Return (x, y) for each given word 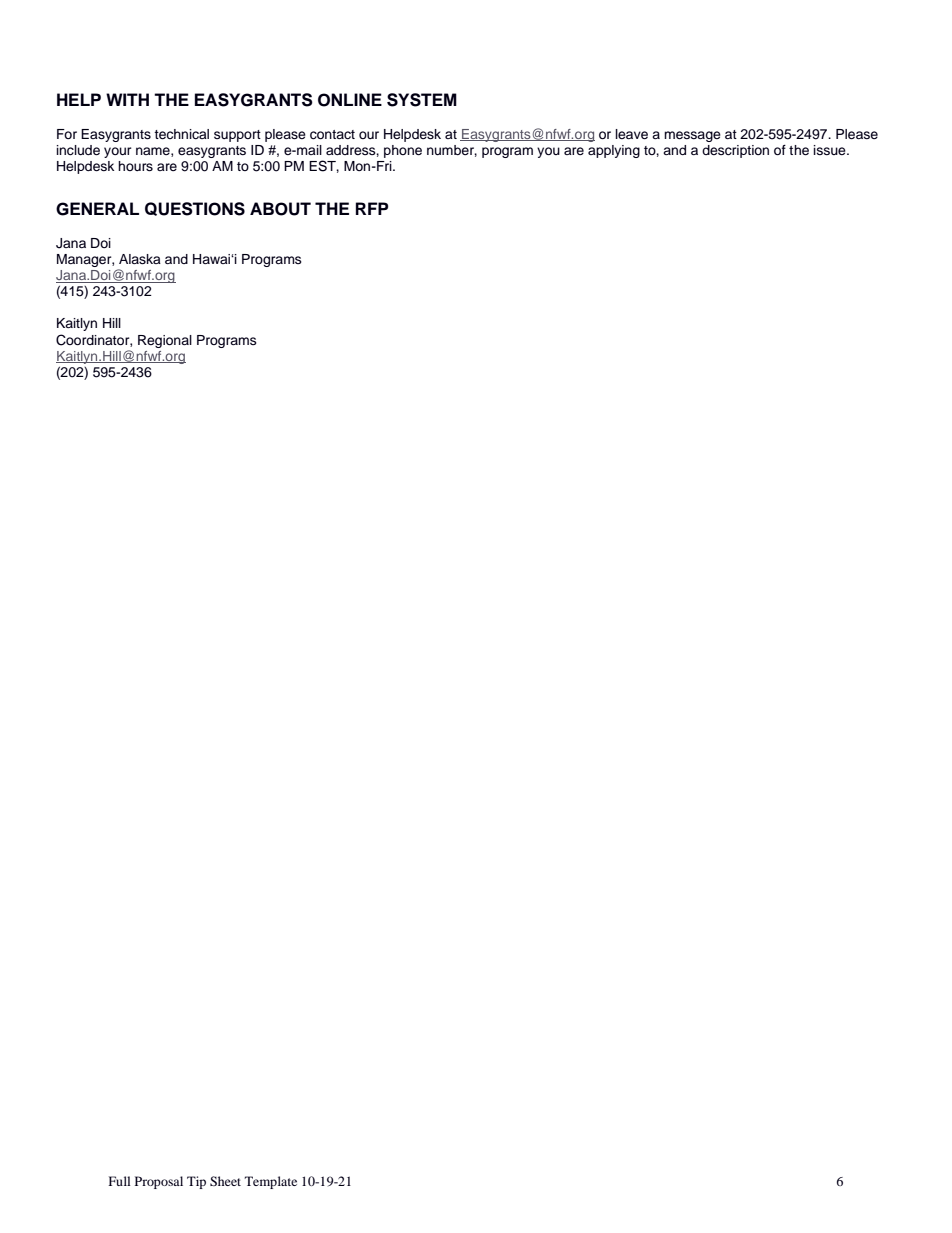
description (735, 151)
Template (271, 1182)
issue (831, 150)
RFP (372, 208)
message (692, 136)
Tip (196, 1182)
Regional (165, 341)
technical (181, 134)
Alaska (140, 259)
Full (119, 1181)
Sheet (225, 1181)
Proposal (159, 1182)
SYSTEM (422, 100)
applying (614, 151)
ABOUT (280, 209)
